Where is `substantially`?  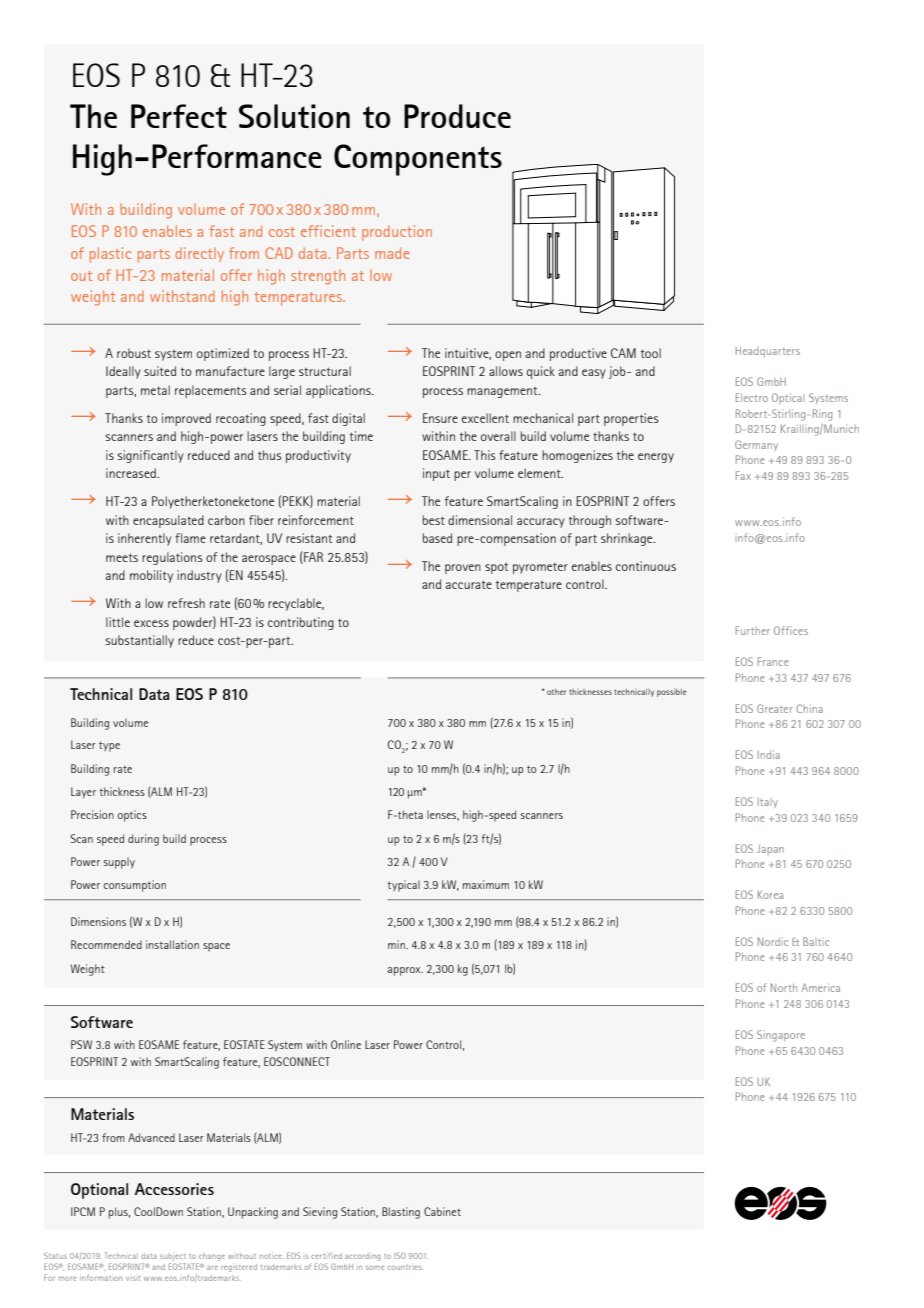
substantially is located at coordinates (140, 641).
